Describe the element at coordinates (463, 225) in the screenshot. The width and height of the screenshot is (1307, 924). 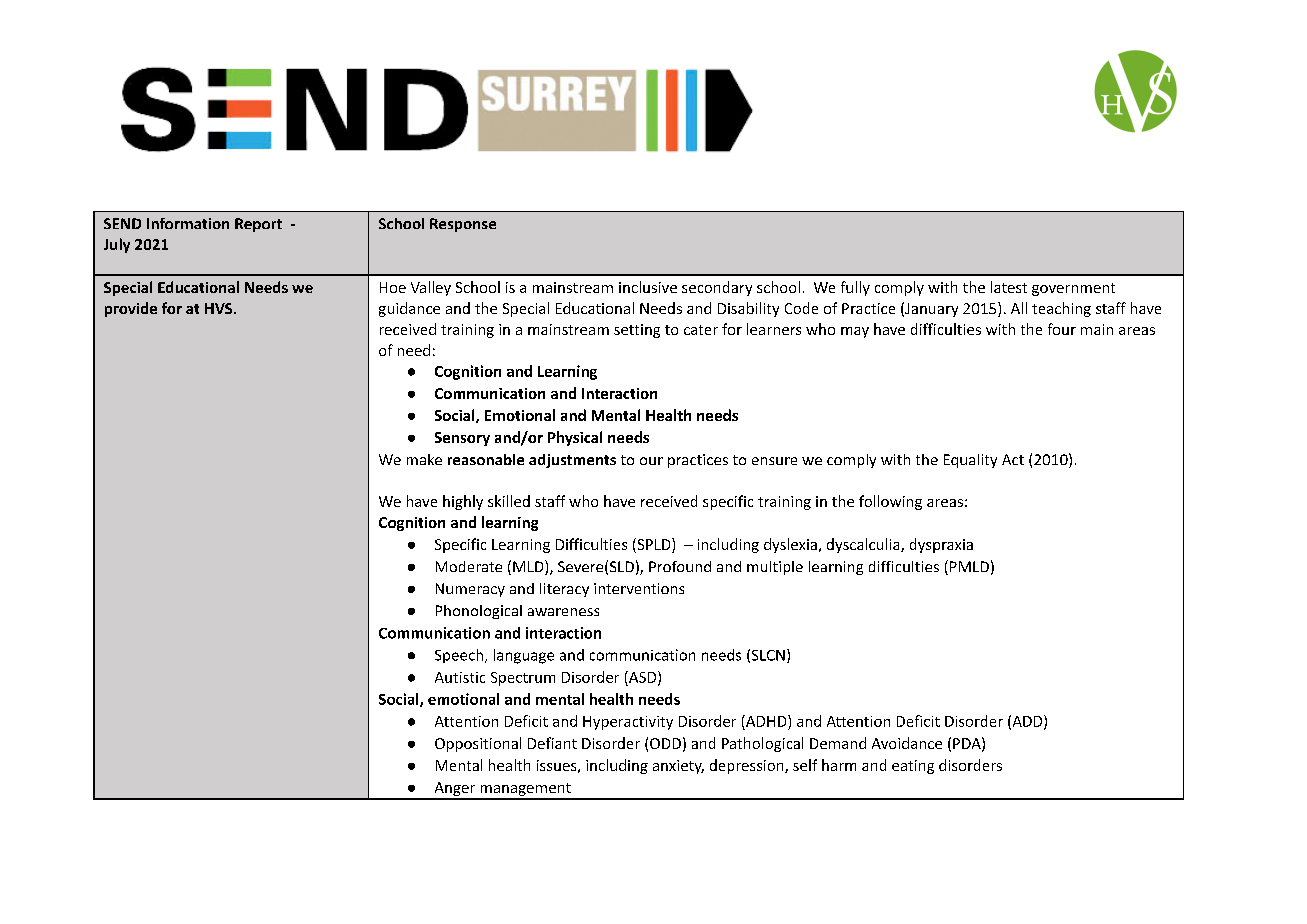
I see `Response` at that location.
